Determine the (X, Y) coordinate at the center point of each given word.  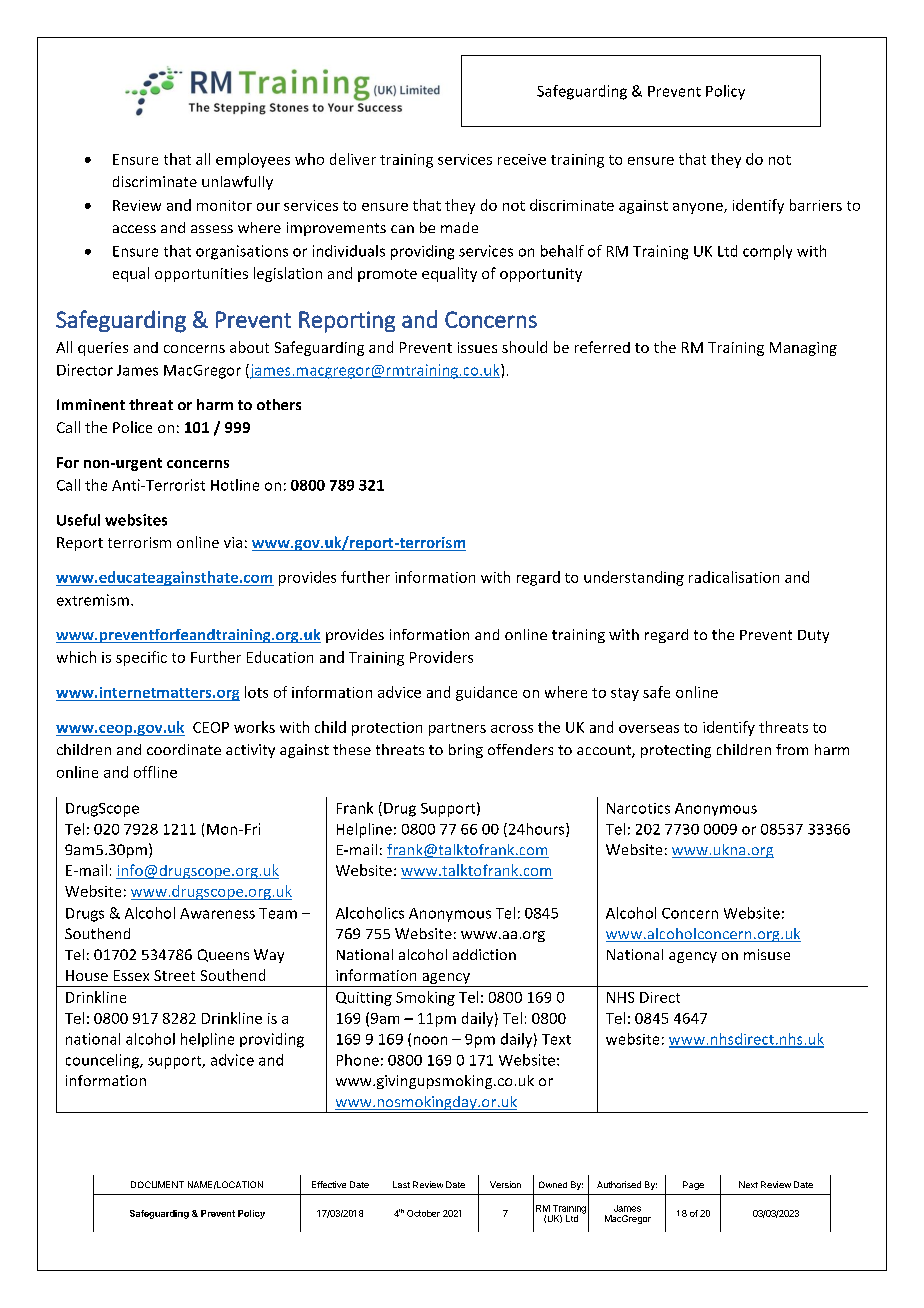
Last (401, 1184)
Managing (803, 349)
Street (174, 975)
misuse (767, 954)
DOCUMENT (157, 1184)
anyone (699, 208)
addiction (484, 954)
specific (141, 658)
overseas (649, 729)
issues (477, 347)
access (134, 229)
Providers (441, 657)
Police (132, 427)
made (459, 227)
